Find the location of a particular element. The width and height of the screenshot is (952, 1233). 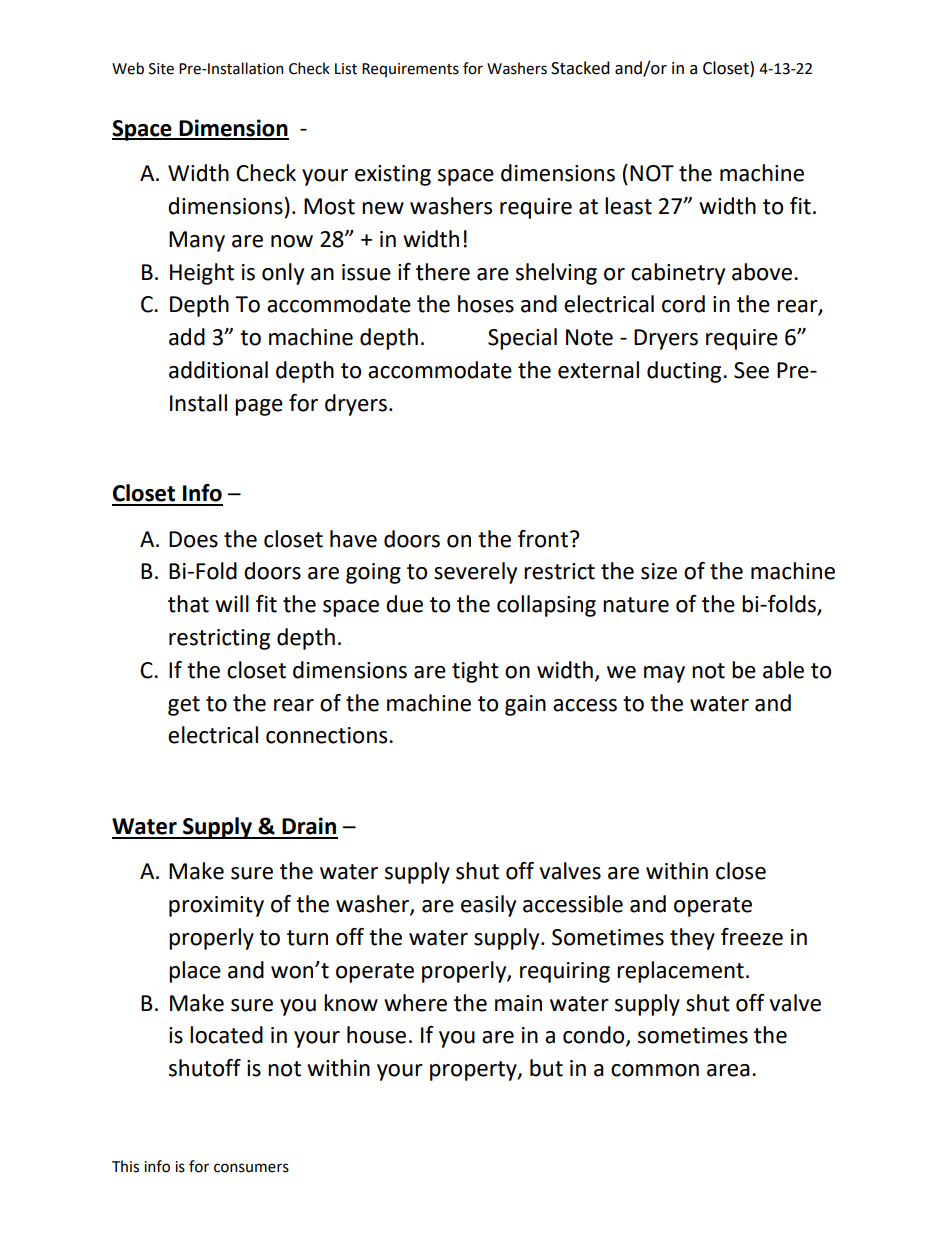

existing is located at coordinates (393, 175).
